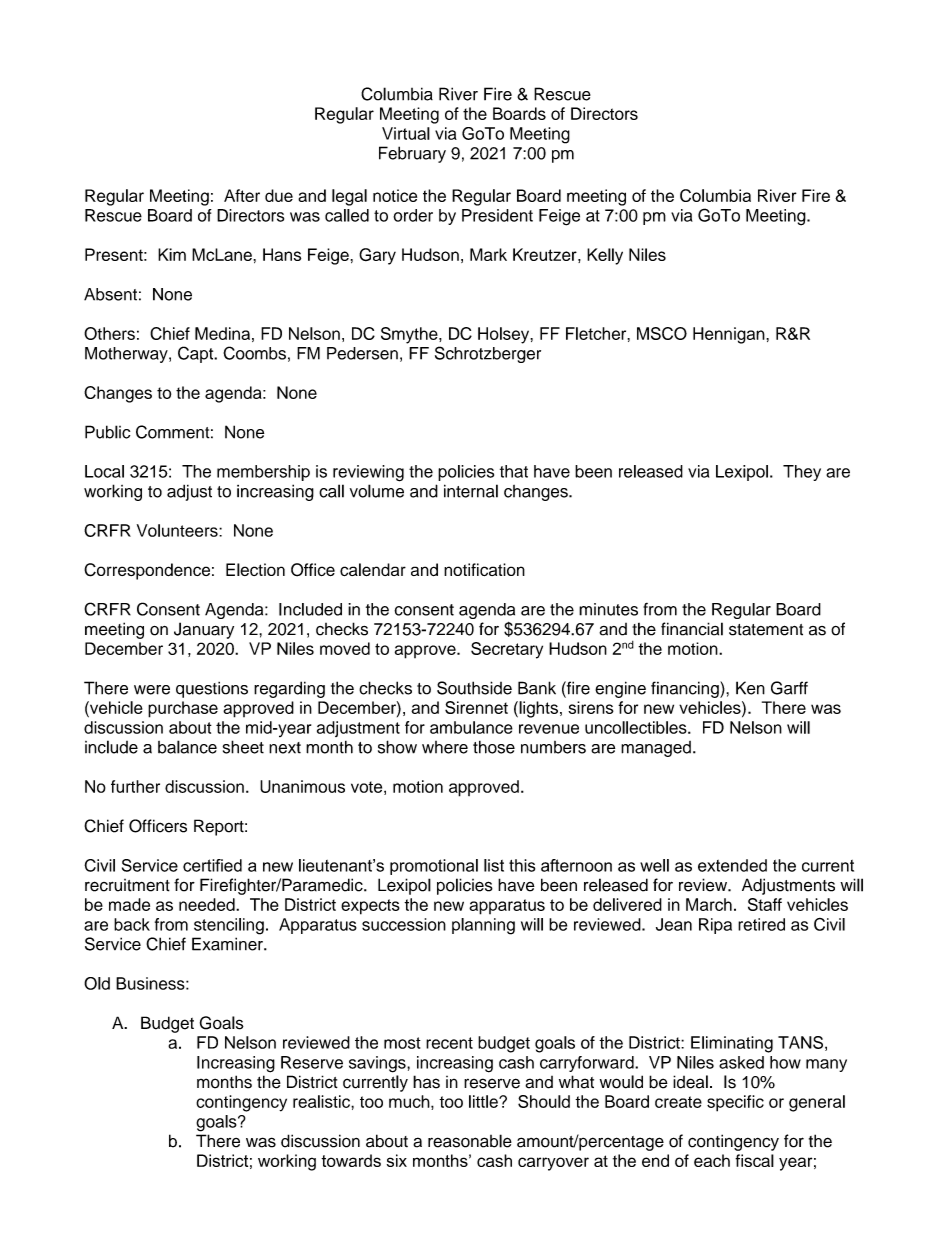  I want to click on towards, so click(351, 1160).
